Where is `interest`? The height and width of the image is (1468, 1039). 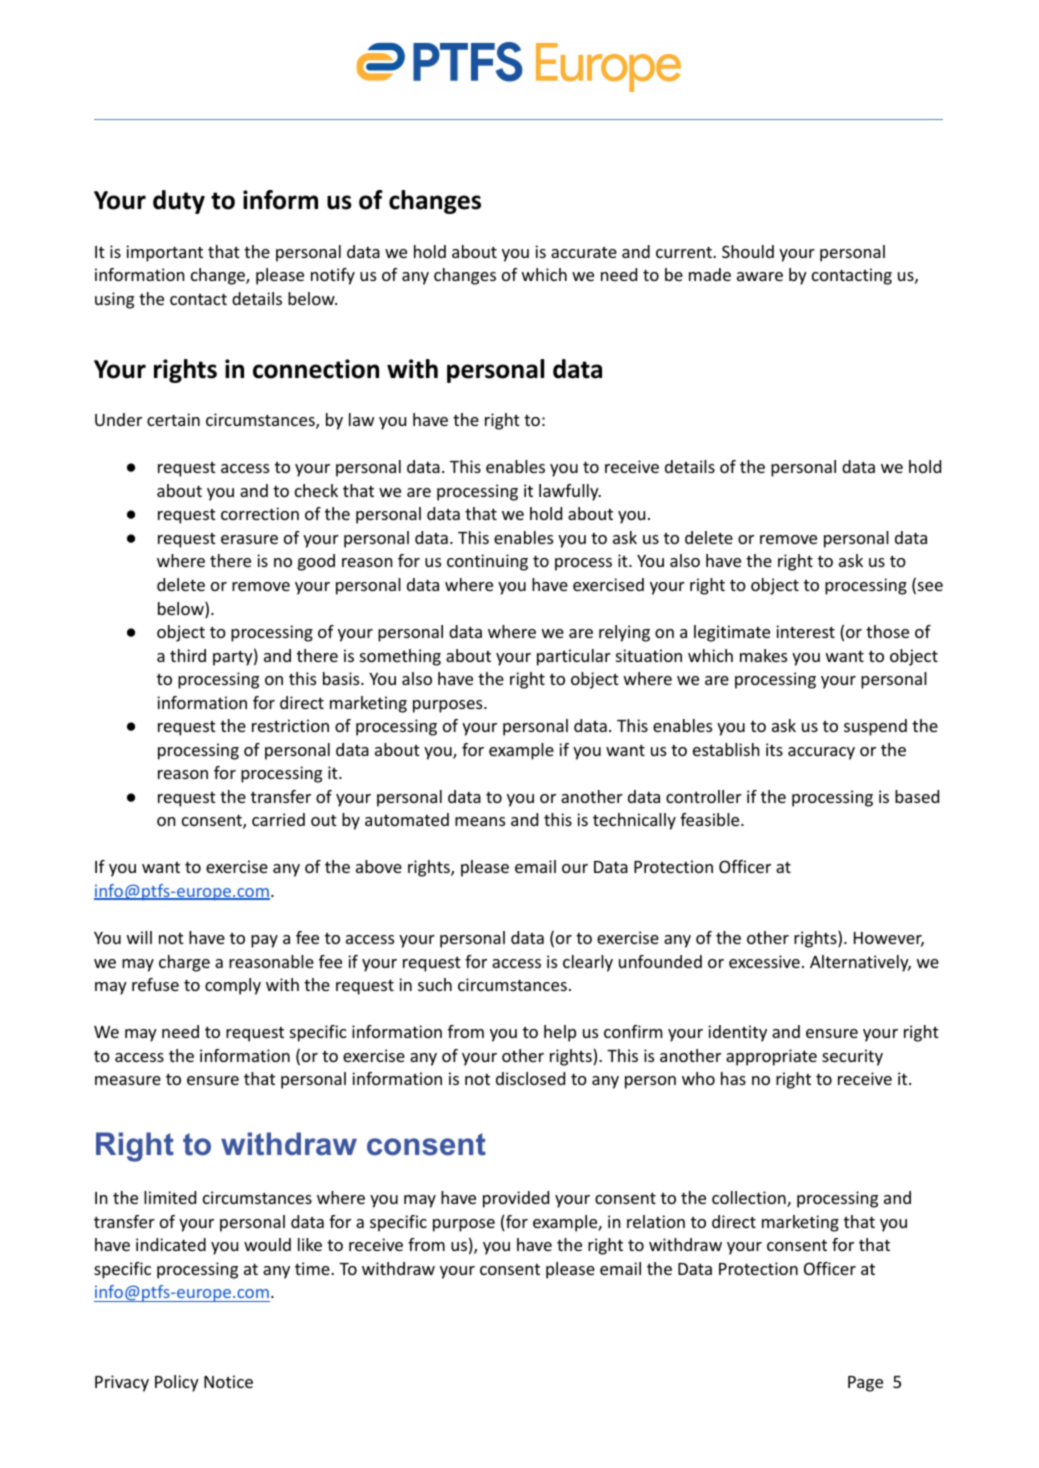 interest is located at coordinates (805, 631).
